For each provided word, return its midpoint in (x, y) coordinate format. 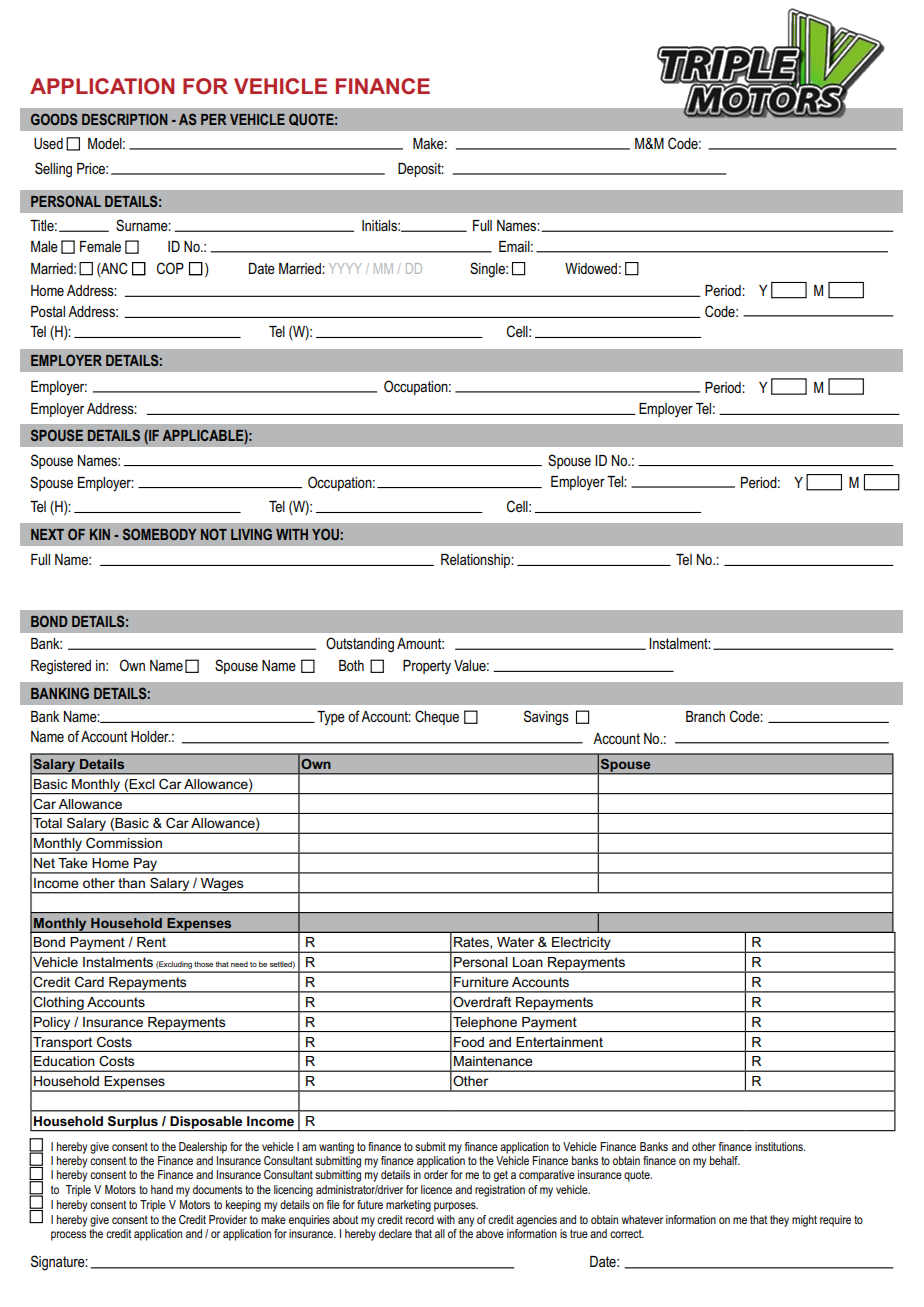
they (779, 1221)
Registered (61, 667)
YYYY (345, 268)
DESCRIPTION (125, 119)
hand (162, 1189)
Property (427, 667)
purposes (456, 1207)
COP (170, 268)
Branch (705, 716)
